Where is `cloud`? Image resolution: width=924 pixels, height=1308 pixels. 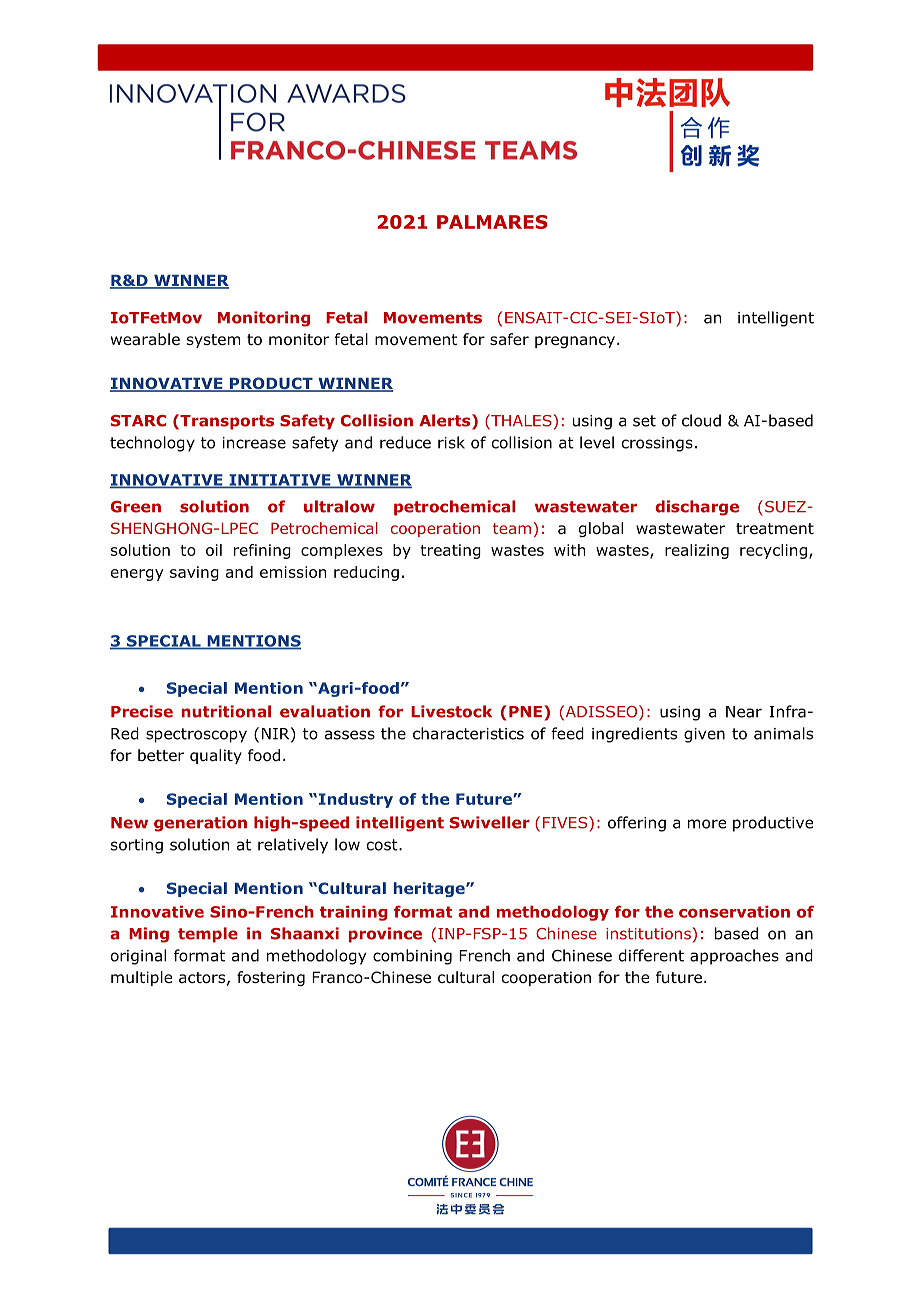
cloud is located at coordinates (701, 420).
